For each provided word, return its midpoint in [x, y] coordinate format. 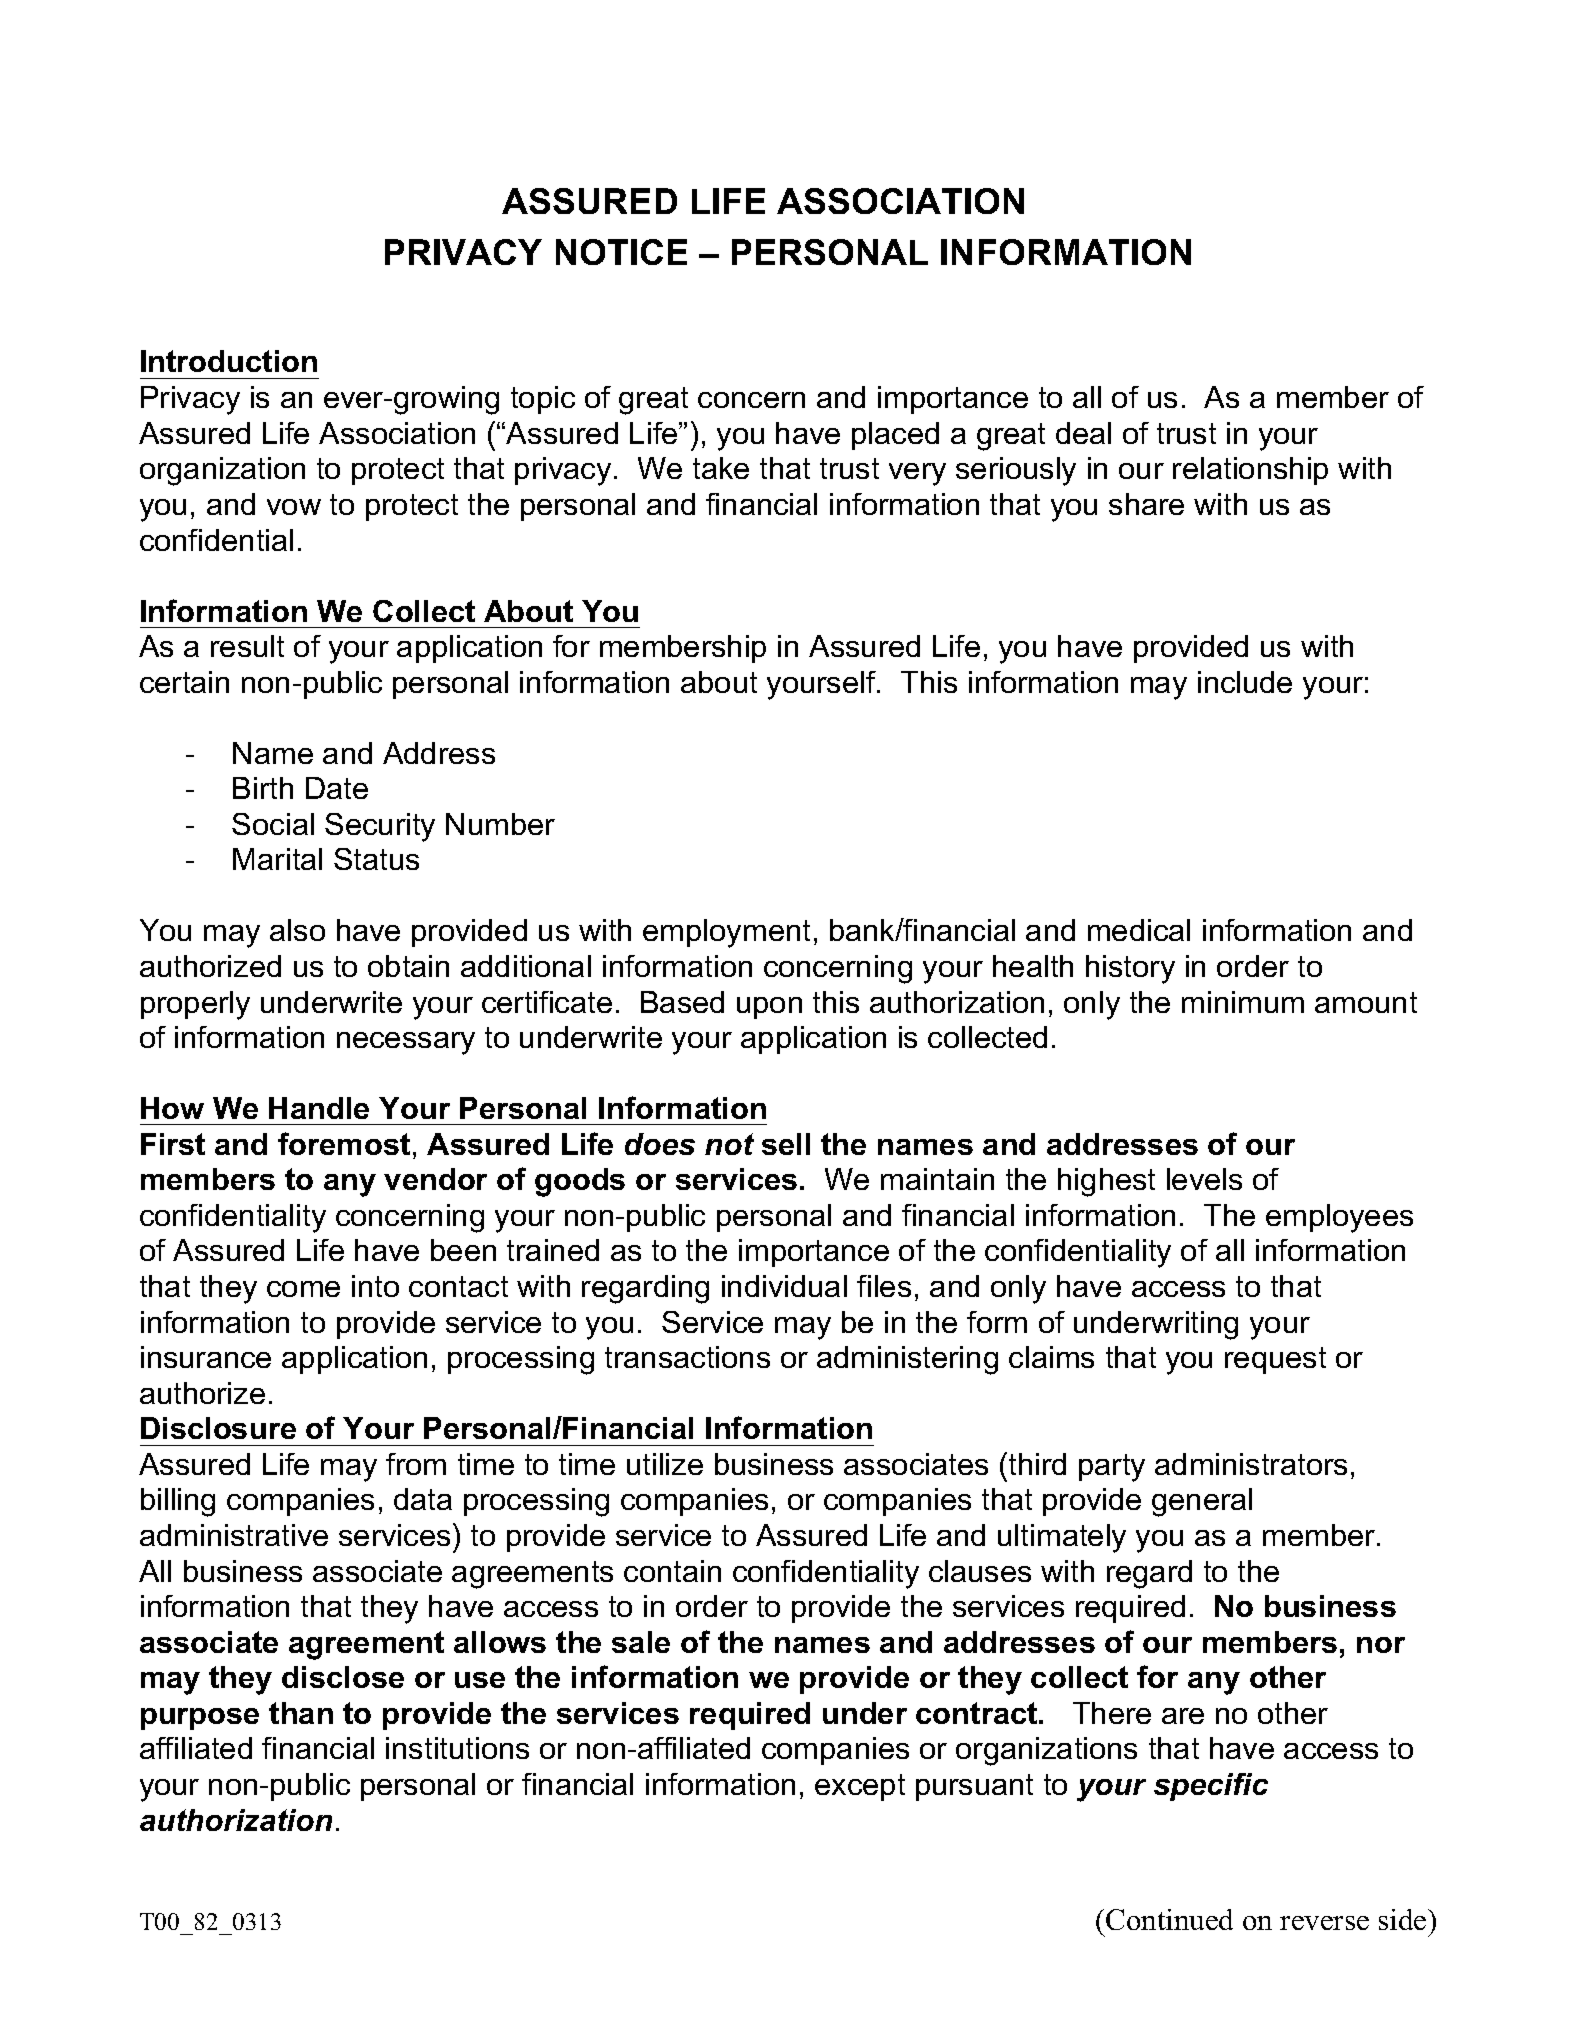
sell [786, 1144]
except [860, 1787]
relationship [1250, 471]
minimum [1243, 1002]
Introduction [229, 361]
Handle [319, 1108]
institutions [457, 1748]
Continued [1169, 1919]
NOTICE [621, 252]
